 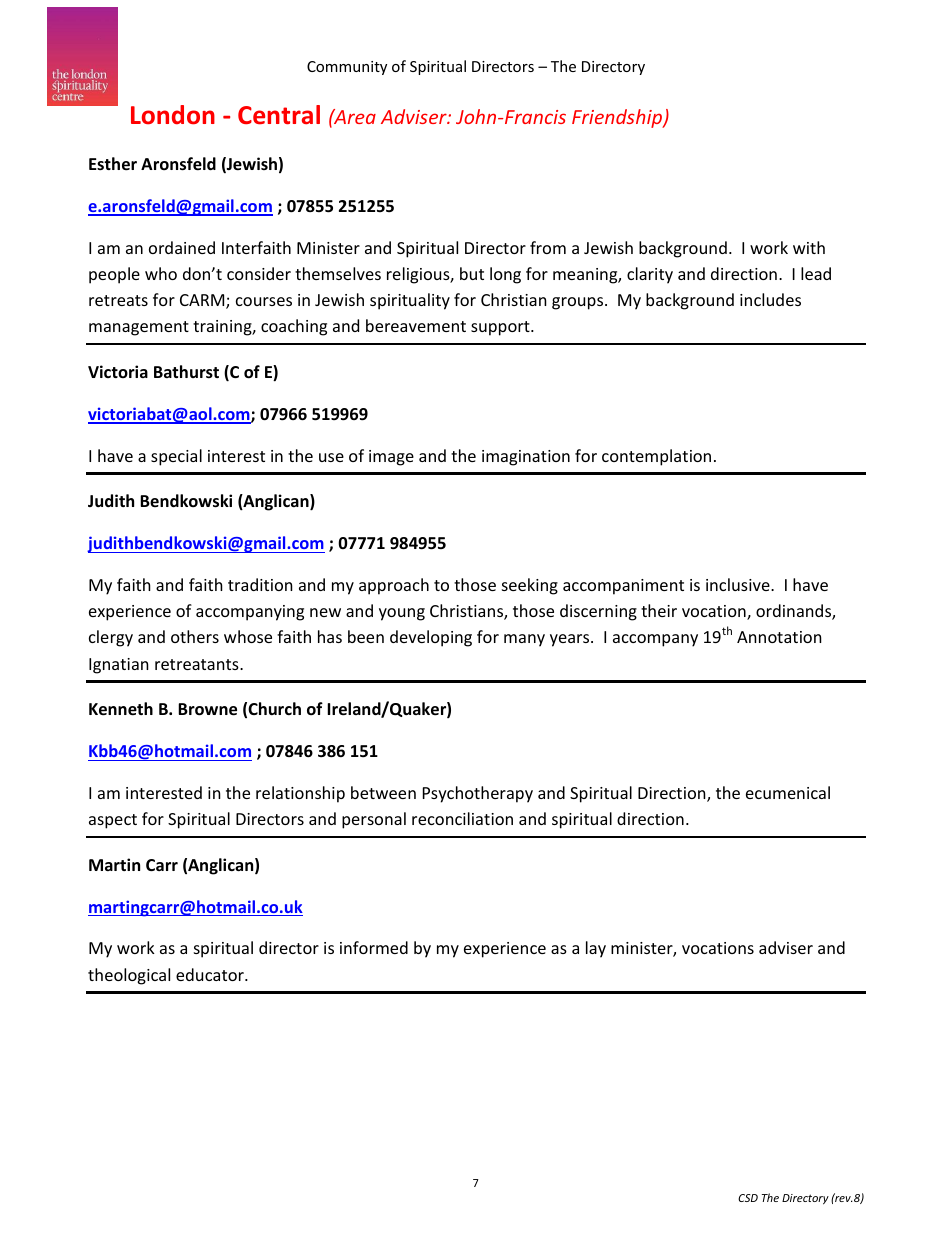 What do you see at coordinates (186, 372) in the document?
I see `Bathurst` at bounding box center [186, 372].
